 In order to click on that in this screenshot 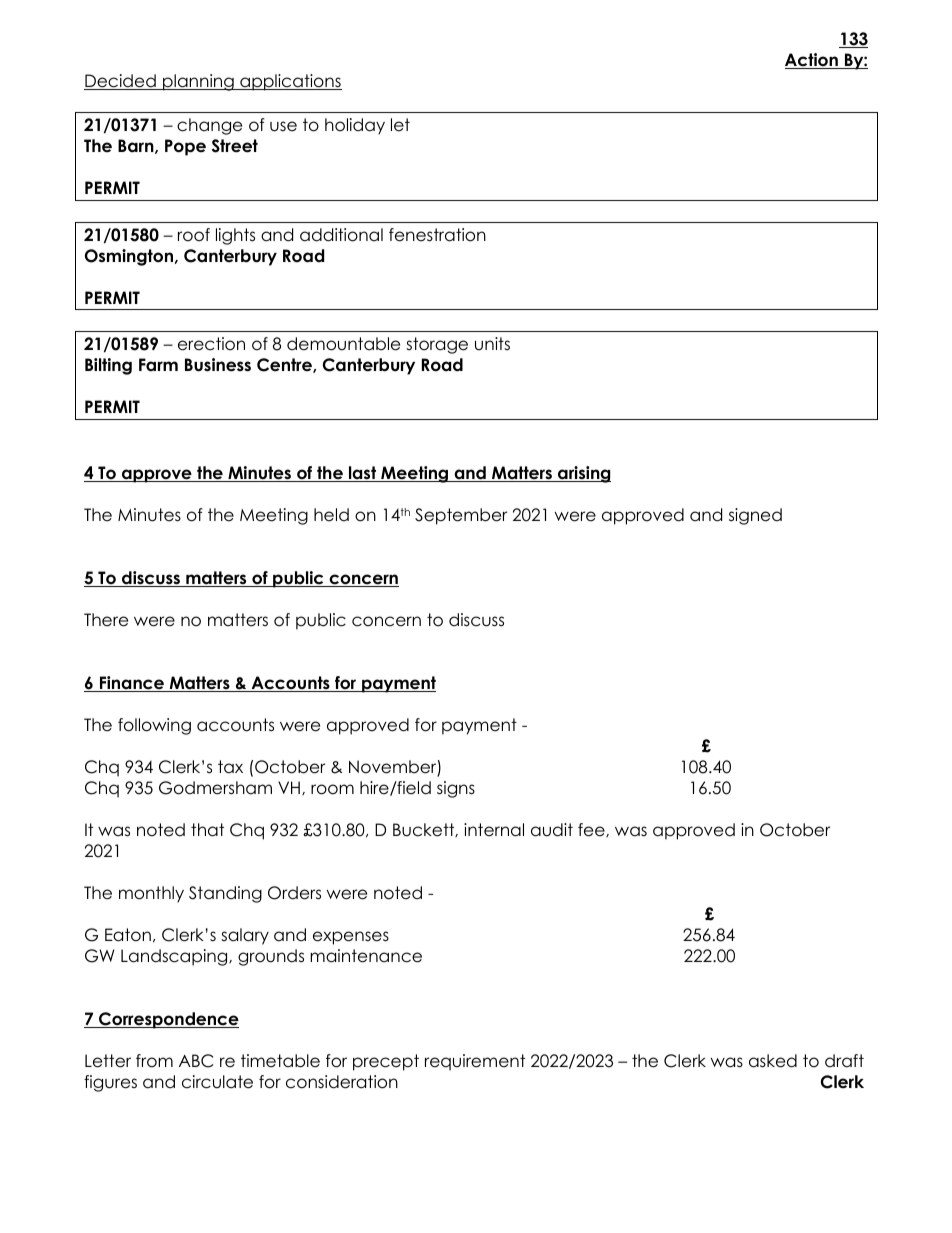, I will do `click(207, 830)`.
